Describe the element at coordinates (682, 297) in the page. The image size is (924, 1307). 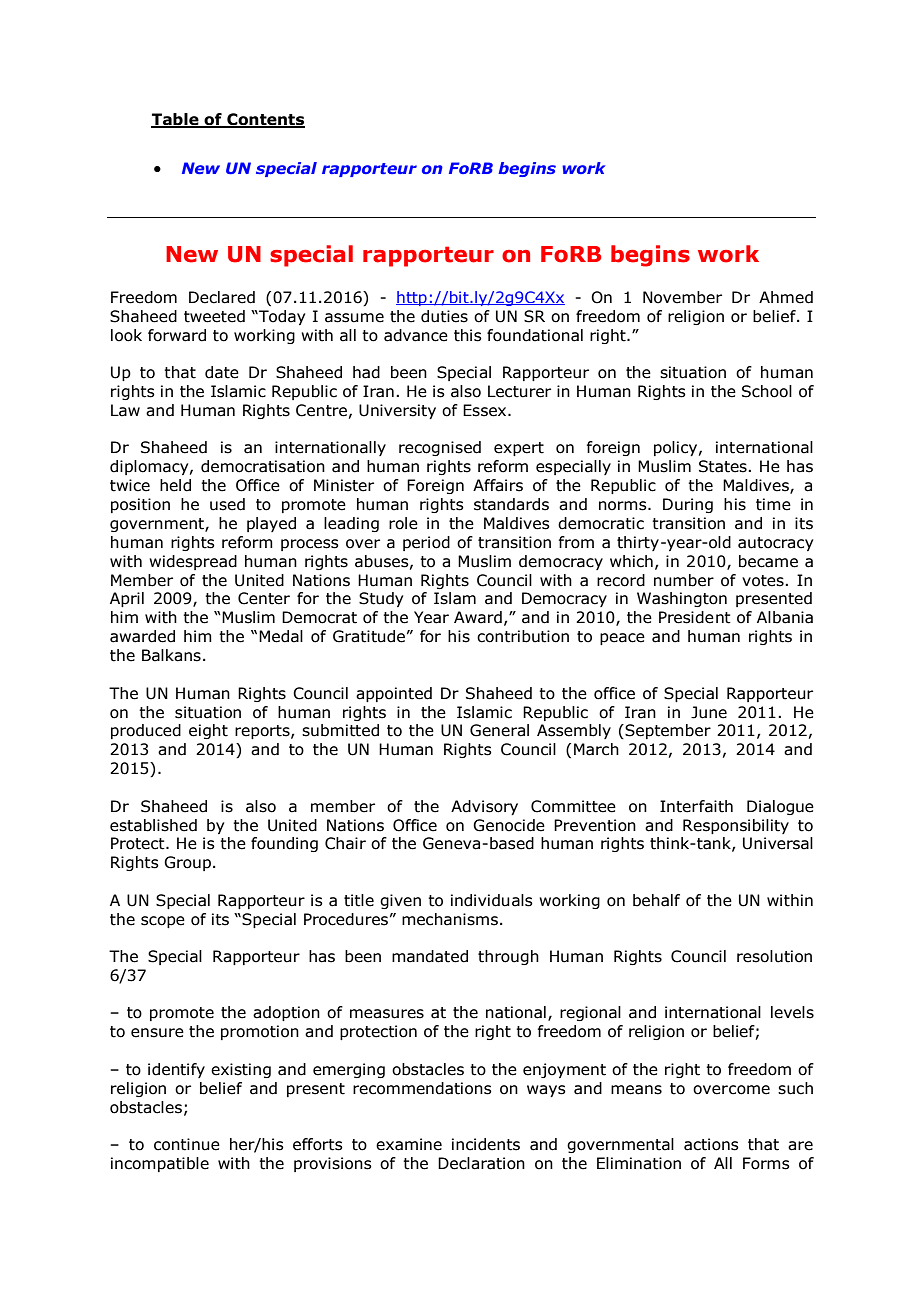
I see `November` at that location.
